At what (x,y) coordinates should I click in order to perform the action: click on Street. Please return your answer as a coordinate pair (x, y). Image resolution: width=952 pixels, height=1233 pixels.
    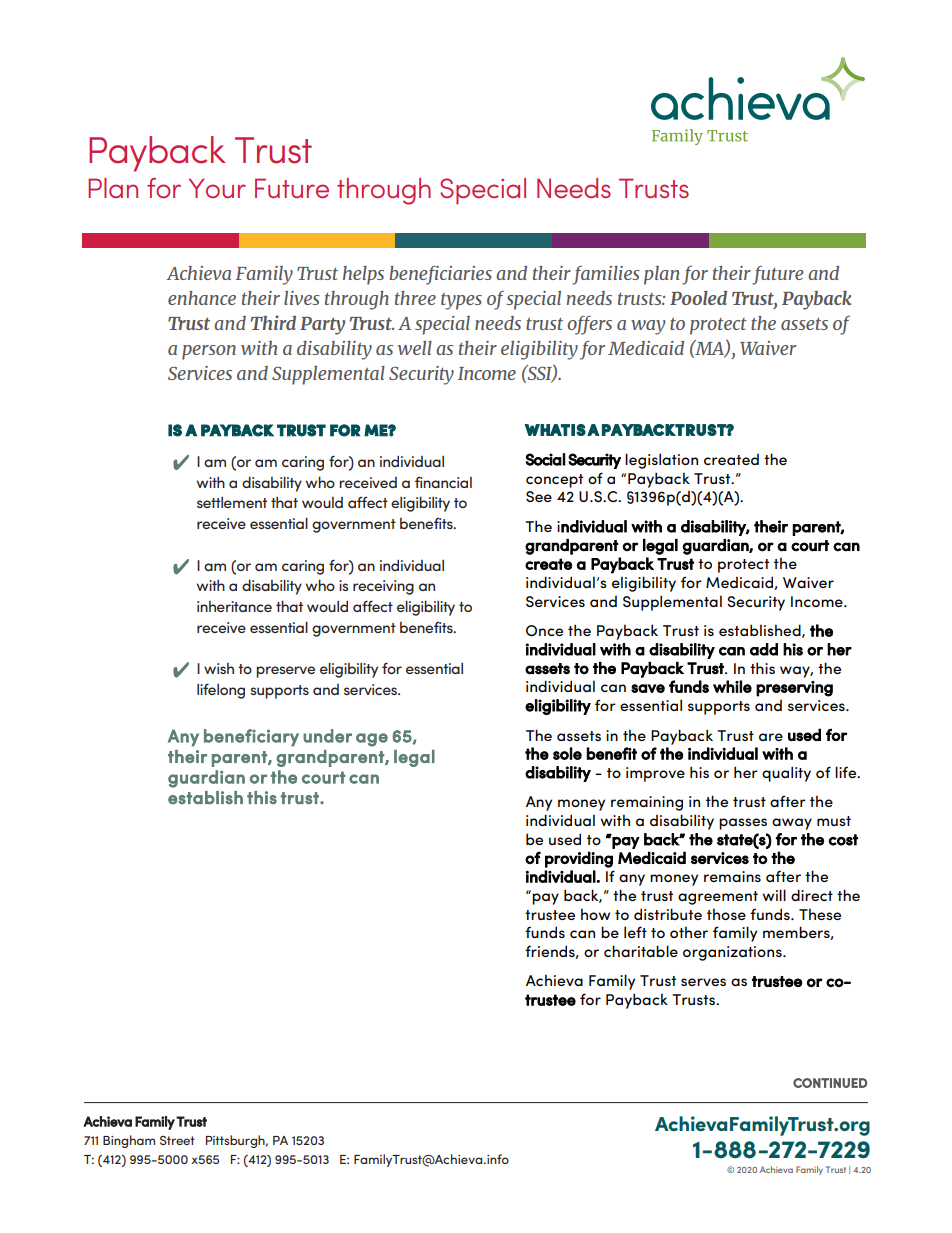
    Looking at the image, I should click on (177, 1140).
